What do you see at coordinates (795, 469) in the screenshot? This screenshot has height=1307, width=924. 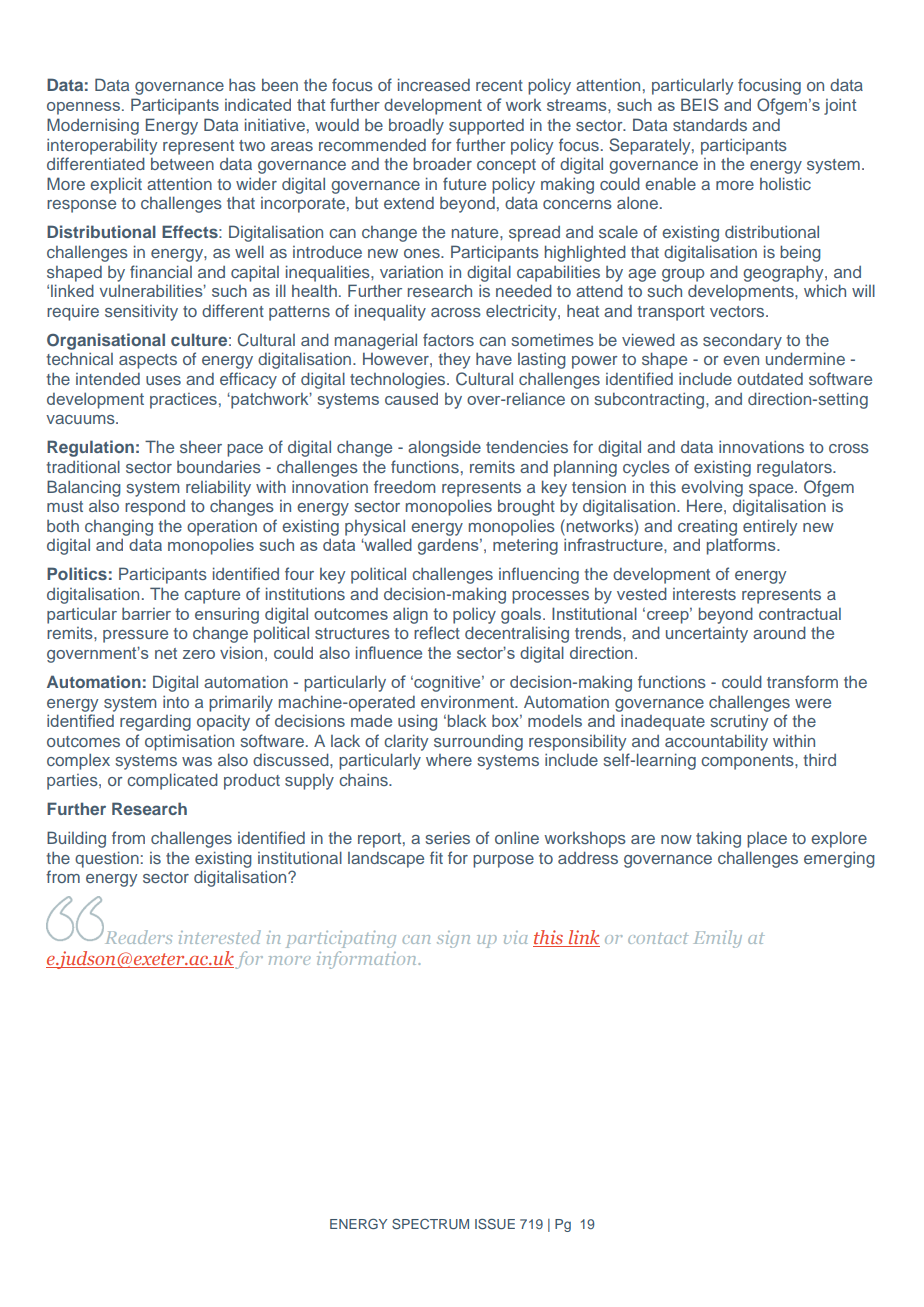 I see `regulators` at bounding box center [795, 469].
